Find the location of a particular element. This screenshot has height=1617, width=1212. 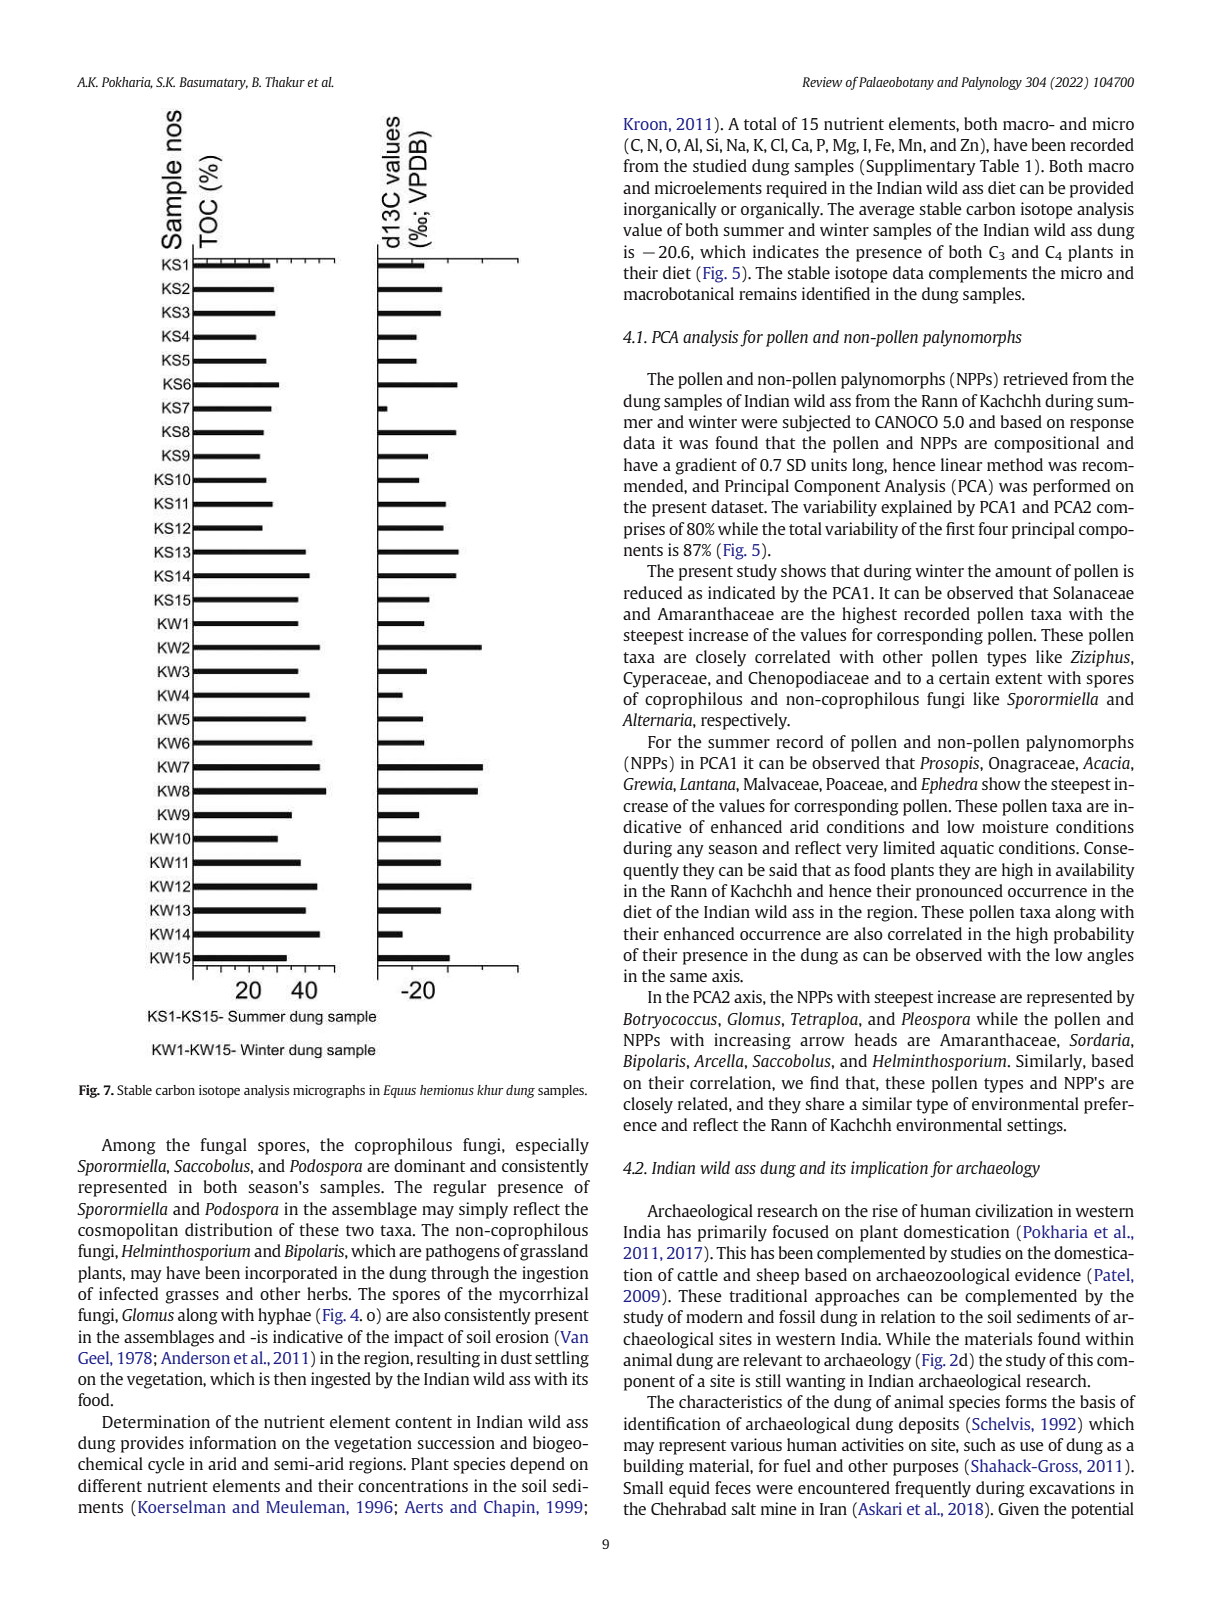

Small is located at coordinates (643, 1487).
